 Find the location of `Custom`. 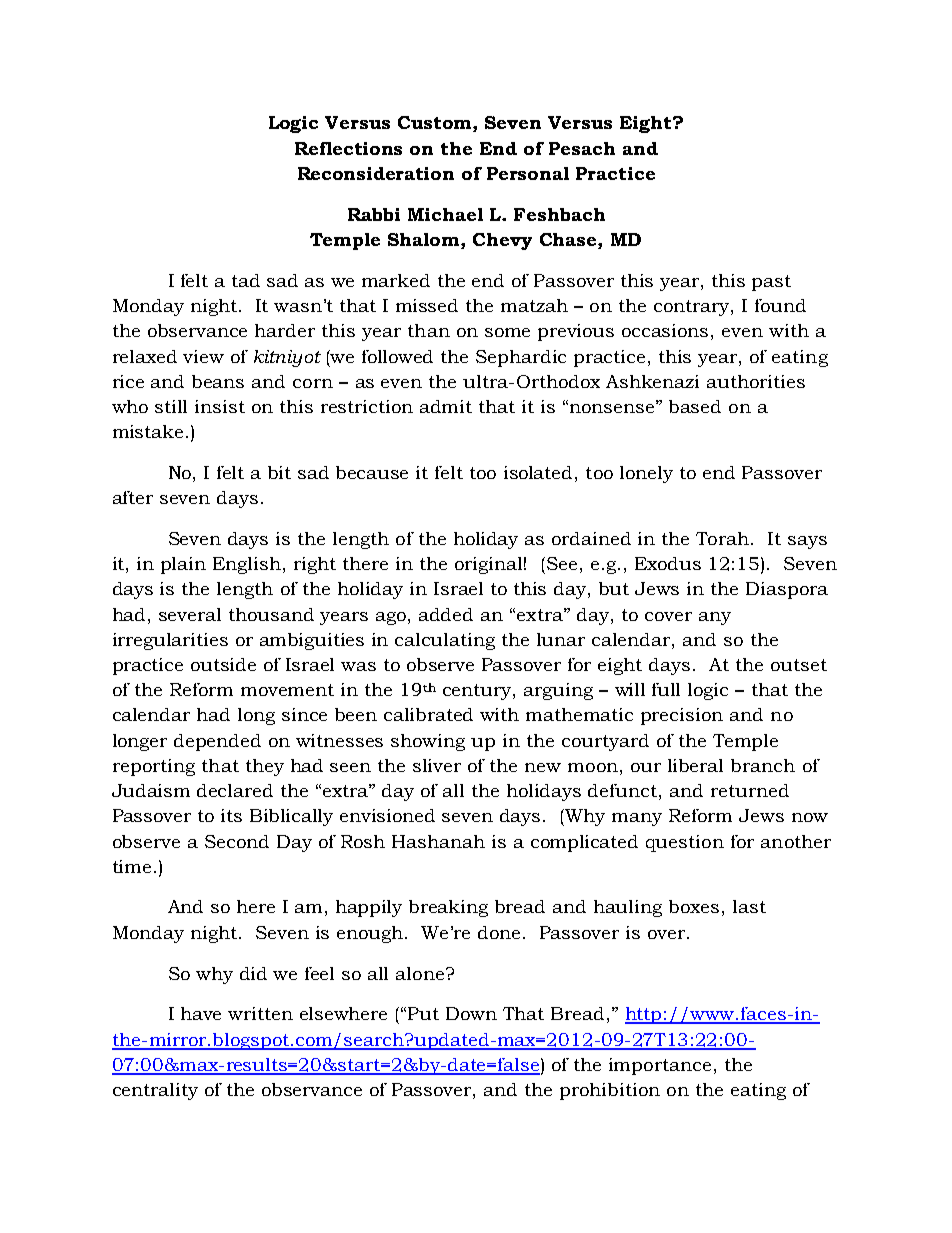

Custom is located at coordinates (436, 124).
